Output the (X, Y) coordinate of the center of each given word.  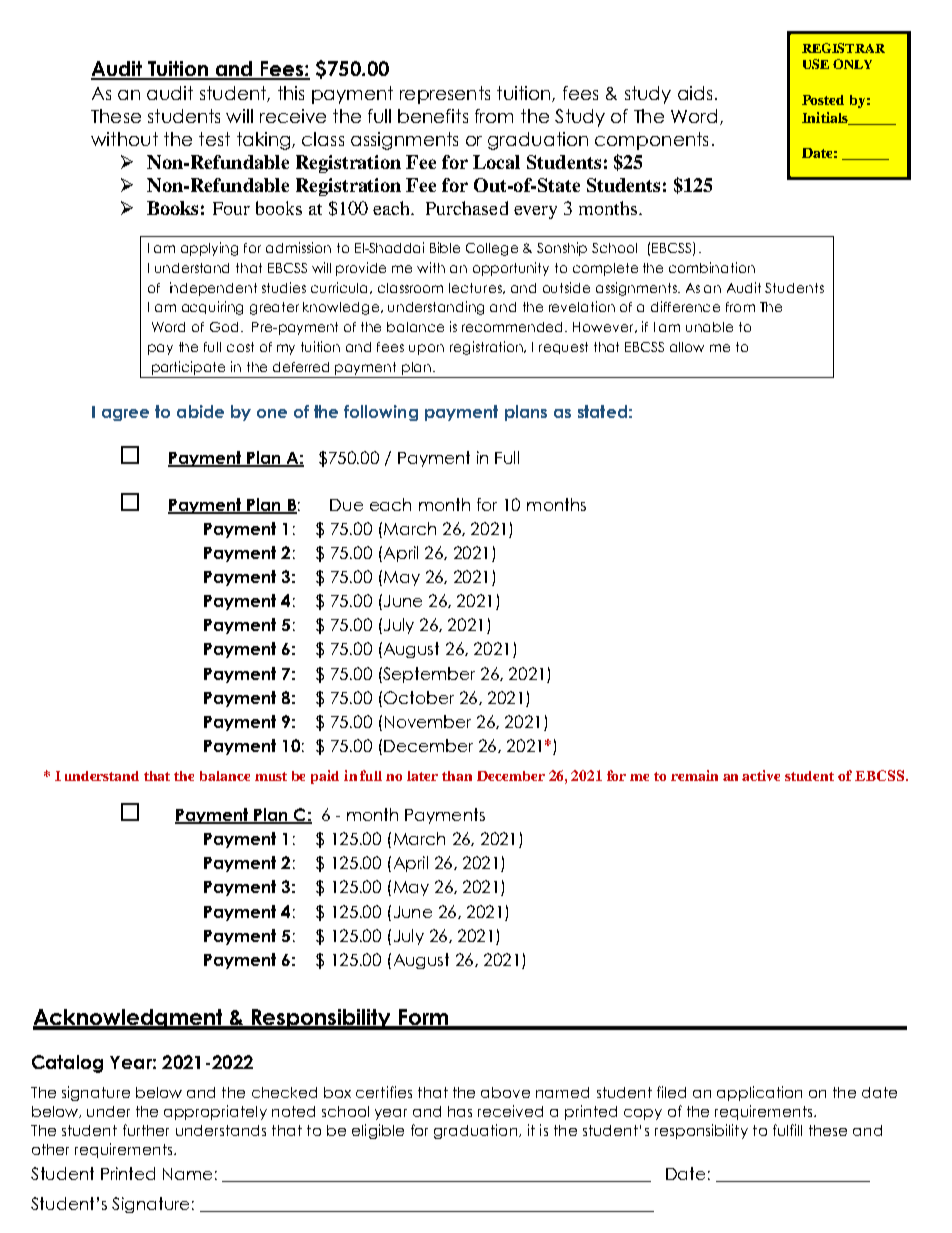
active (761, 775)
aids (695, 93)
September (428, 675)
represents (445, 95)
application (759, 1093)
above (505, 1092)
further (146, 1130)
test (214, 139)
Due (346, 505)
